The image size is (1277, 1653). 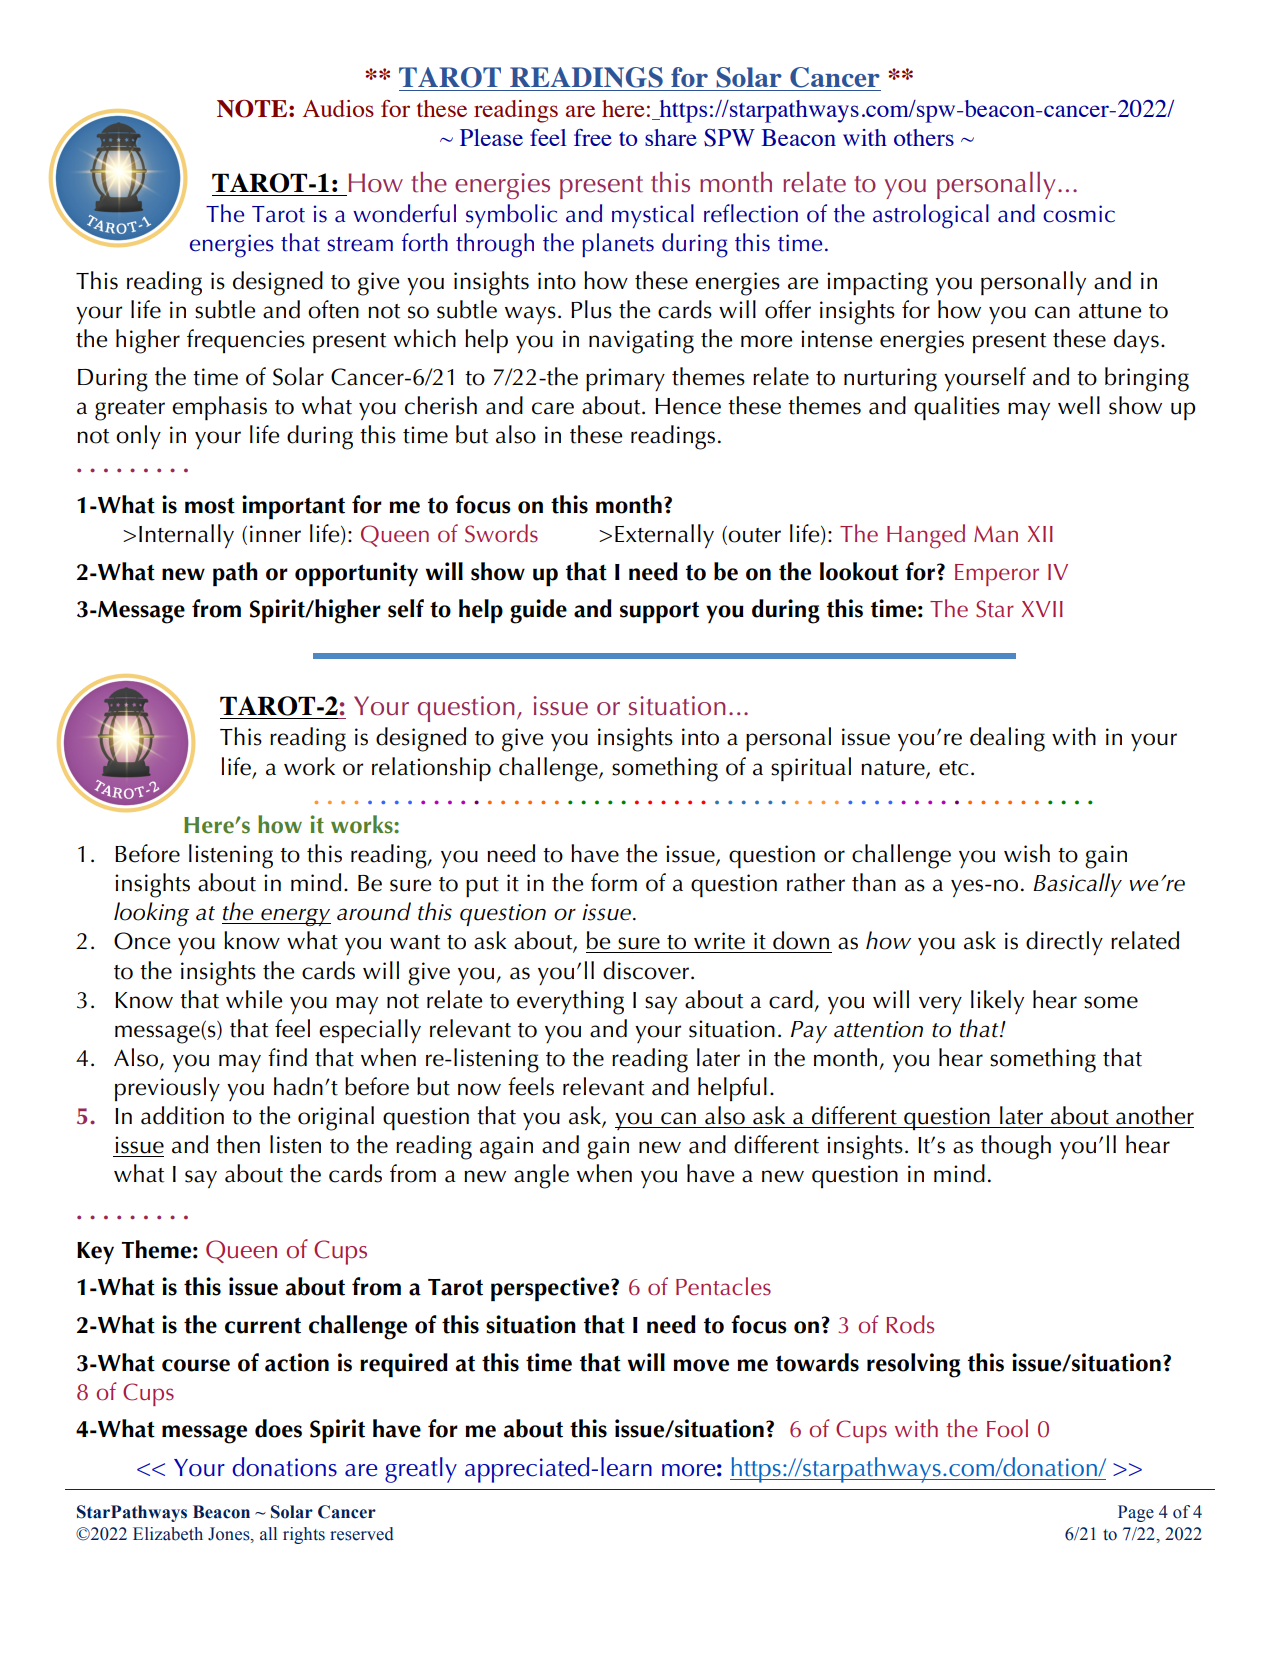 I want to click on Audios, so click(x=338, y=108).
